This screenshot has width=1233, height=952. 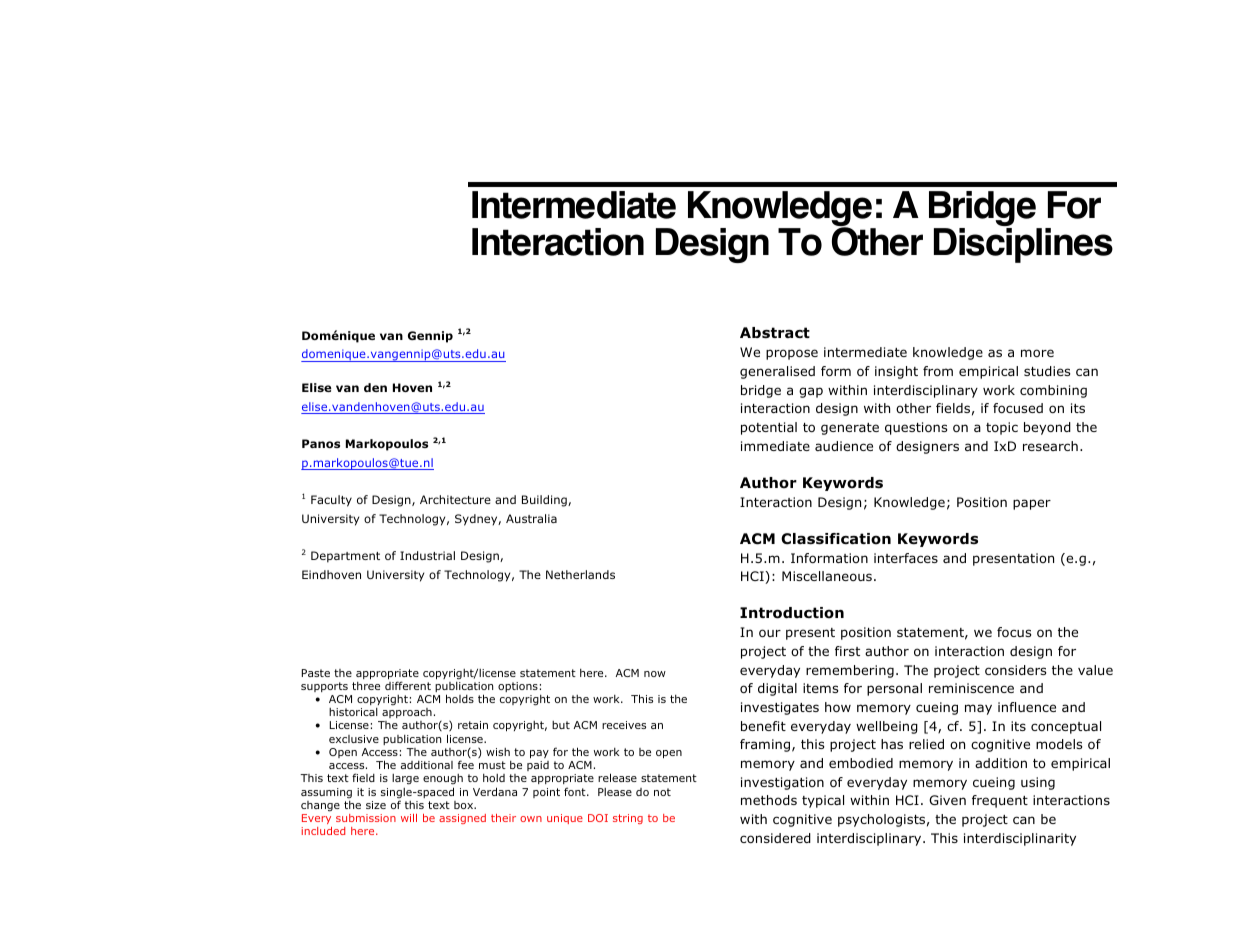 I want to click on Classification, so click(x=836, y=539).
